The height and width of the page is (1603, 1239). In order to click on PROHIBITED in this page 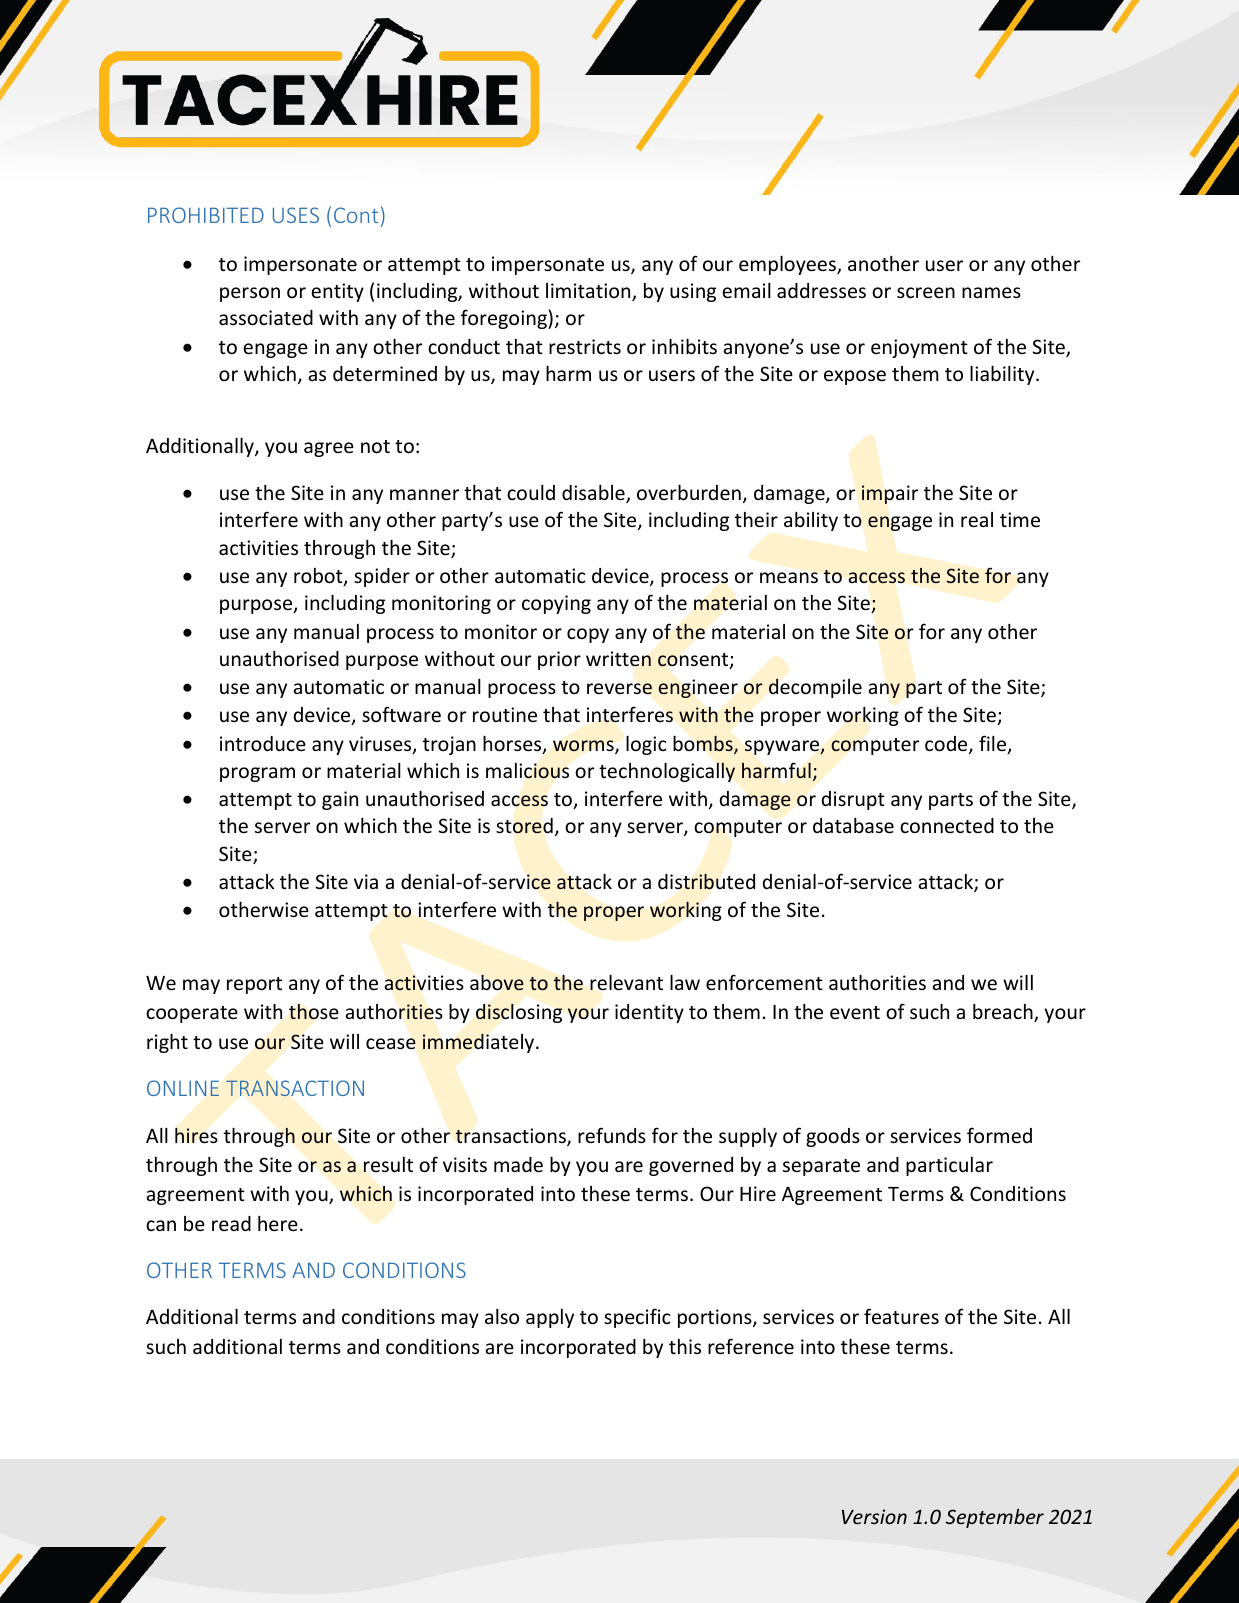, I will do `click(206, 215)`.
